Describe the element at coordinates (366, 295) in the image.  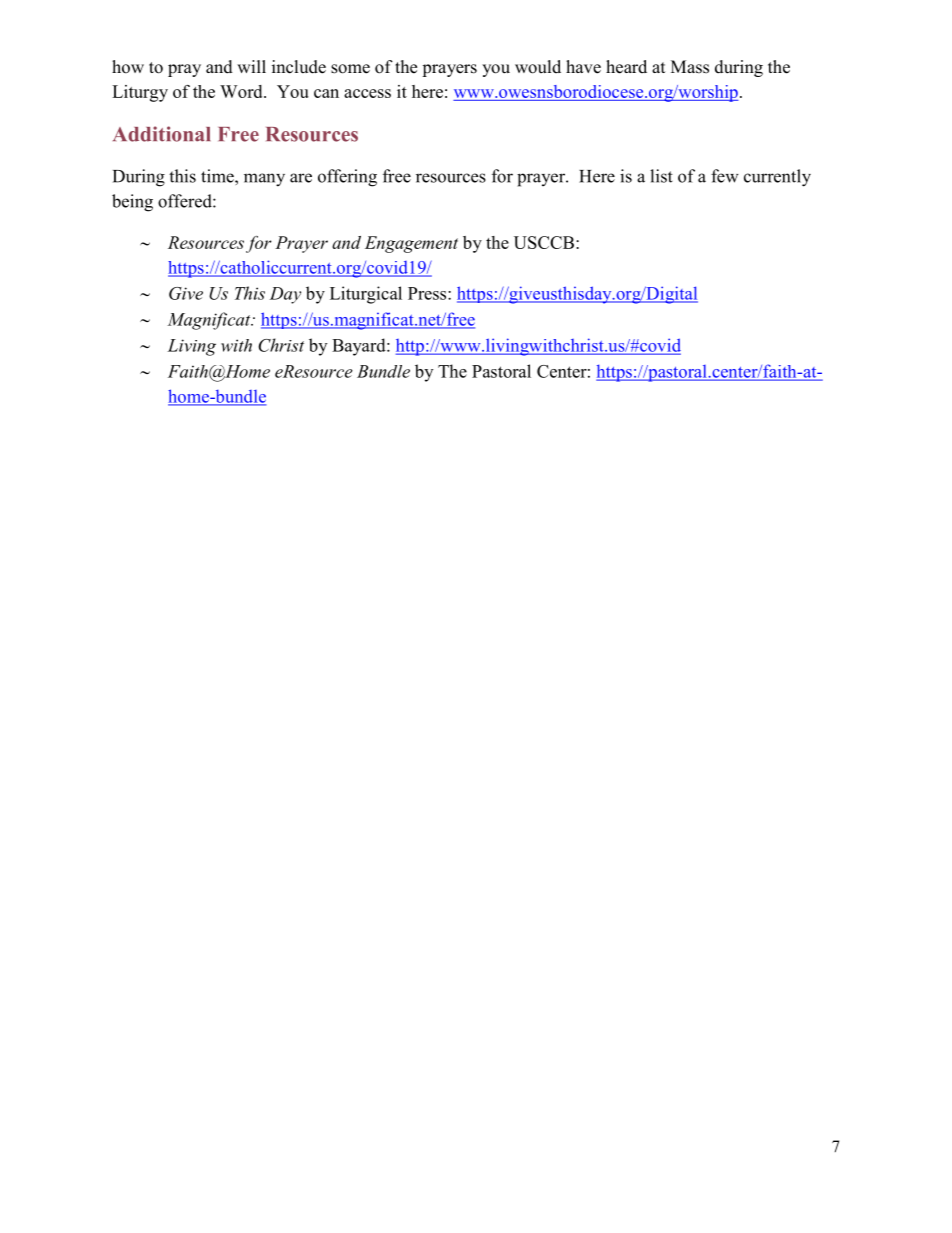
I see `Liturgical` at that location.
